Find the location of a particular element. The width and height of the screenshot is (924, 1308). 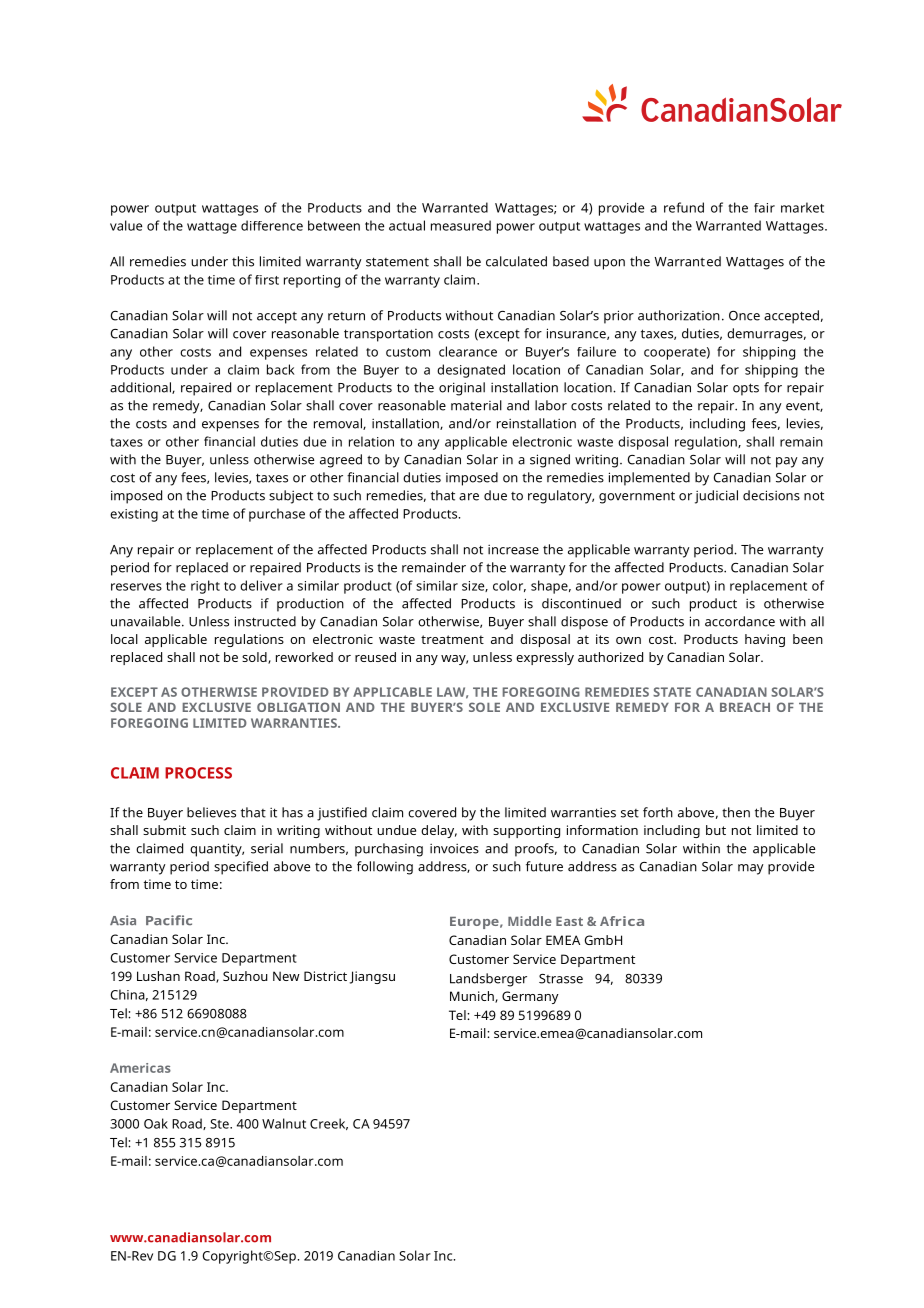

Sep is located at coordinates (286, 1257).
